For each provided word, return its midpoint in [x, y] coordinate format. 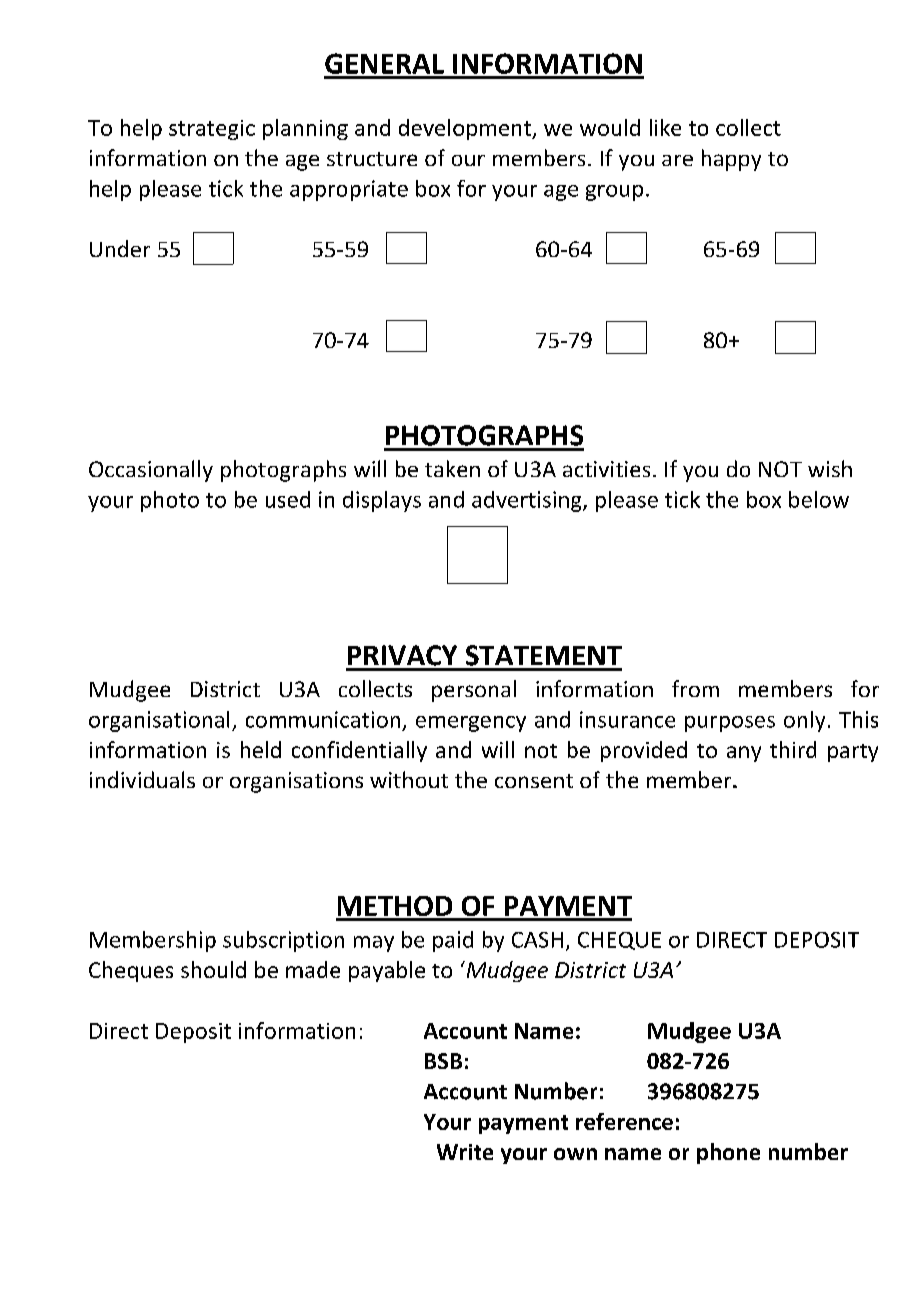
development [466, 129]
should [213, 969]
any [744, 754]
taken [452, 468]
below [819, 499]
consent [534, 781]
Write [465, 1152]
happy [731, 160]
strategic [212, 130]
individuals [142, 779]
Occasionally [151, 471]
